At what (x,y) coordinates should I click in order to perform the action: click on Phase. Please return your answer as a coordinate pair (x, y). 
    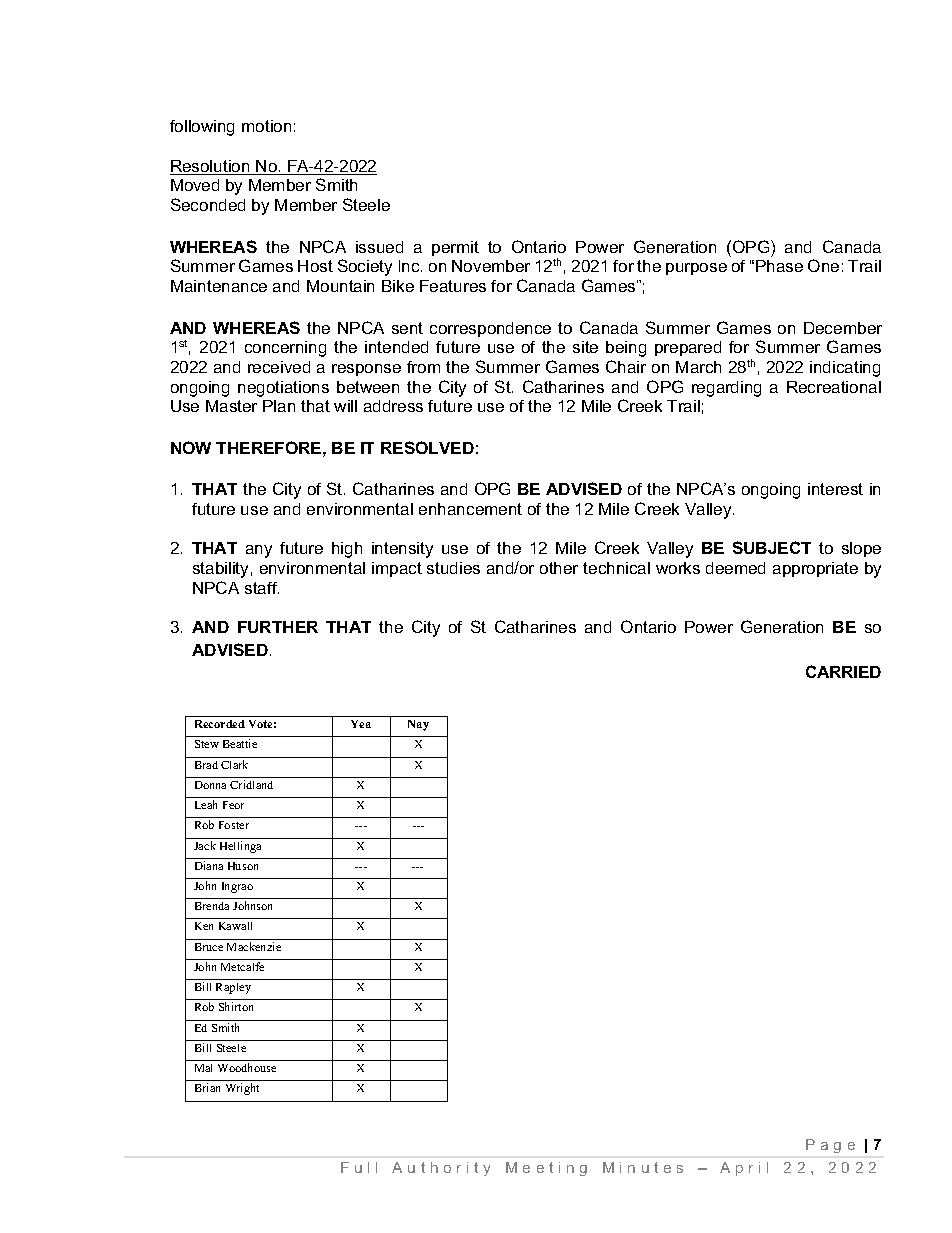
    Looking at the image, I should click on (779, 266).
